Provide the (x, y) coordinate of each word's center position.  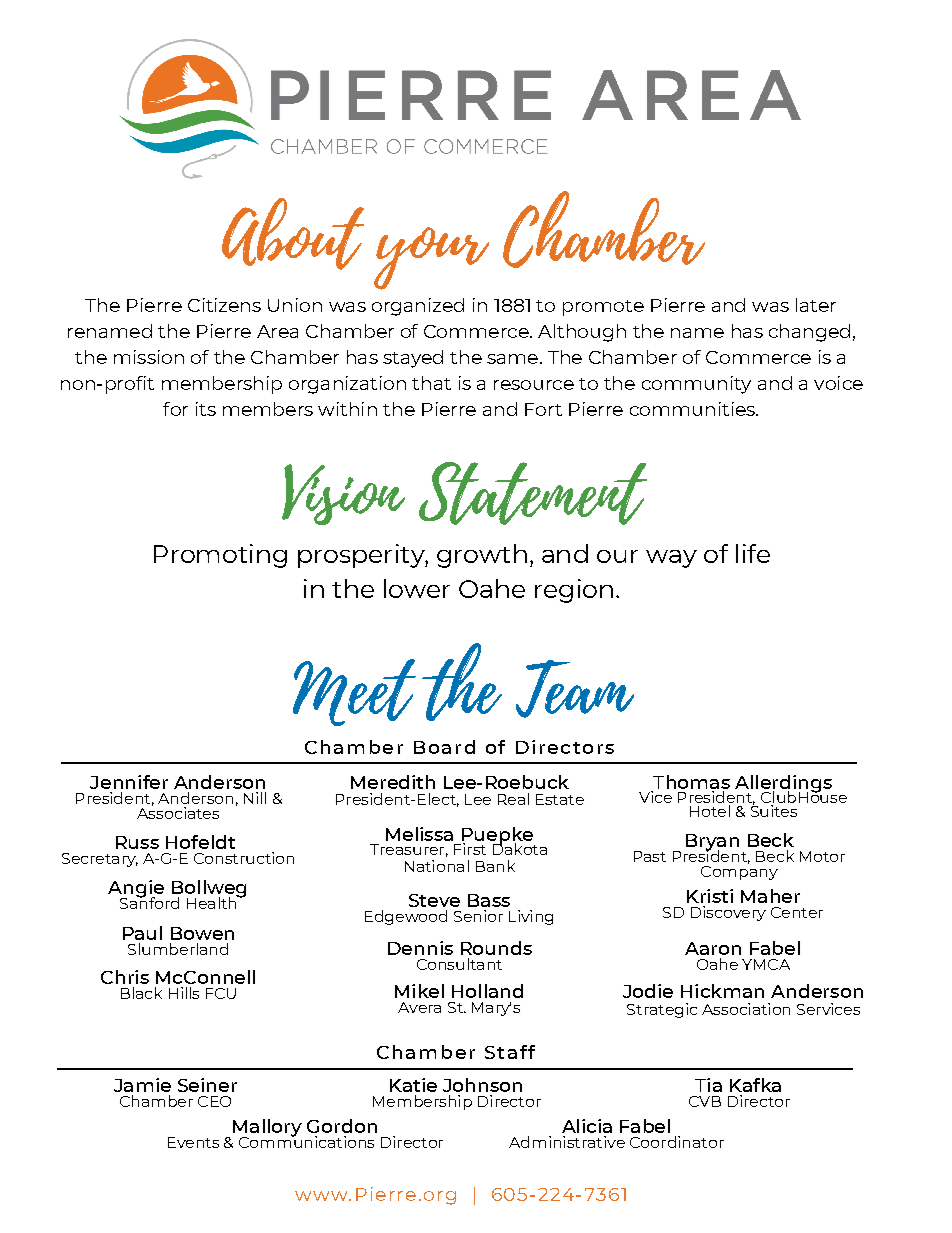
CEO (214, 1101)
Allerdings (784, 785)
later (816, 305)
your (431, 258)
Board (444, 747)
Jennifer (129, 782)
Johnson (482, 1085)
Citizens (224, 305)
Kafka (755, 1085)
